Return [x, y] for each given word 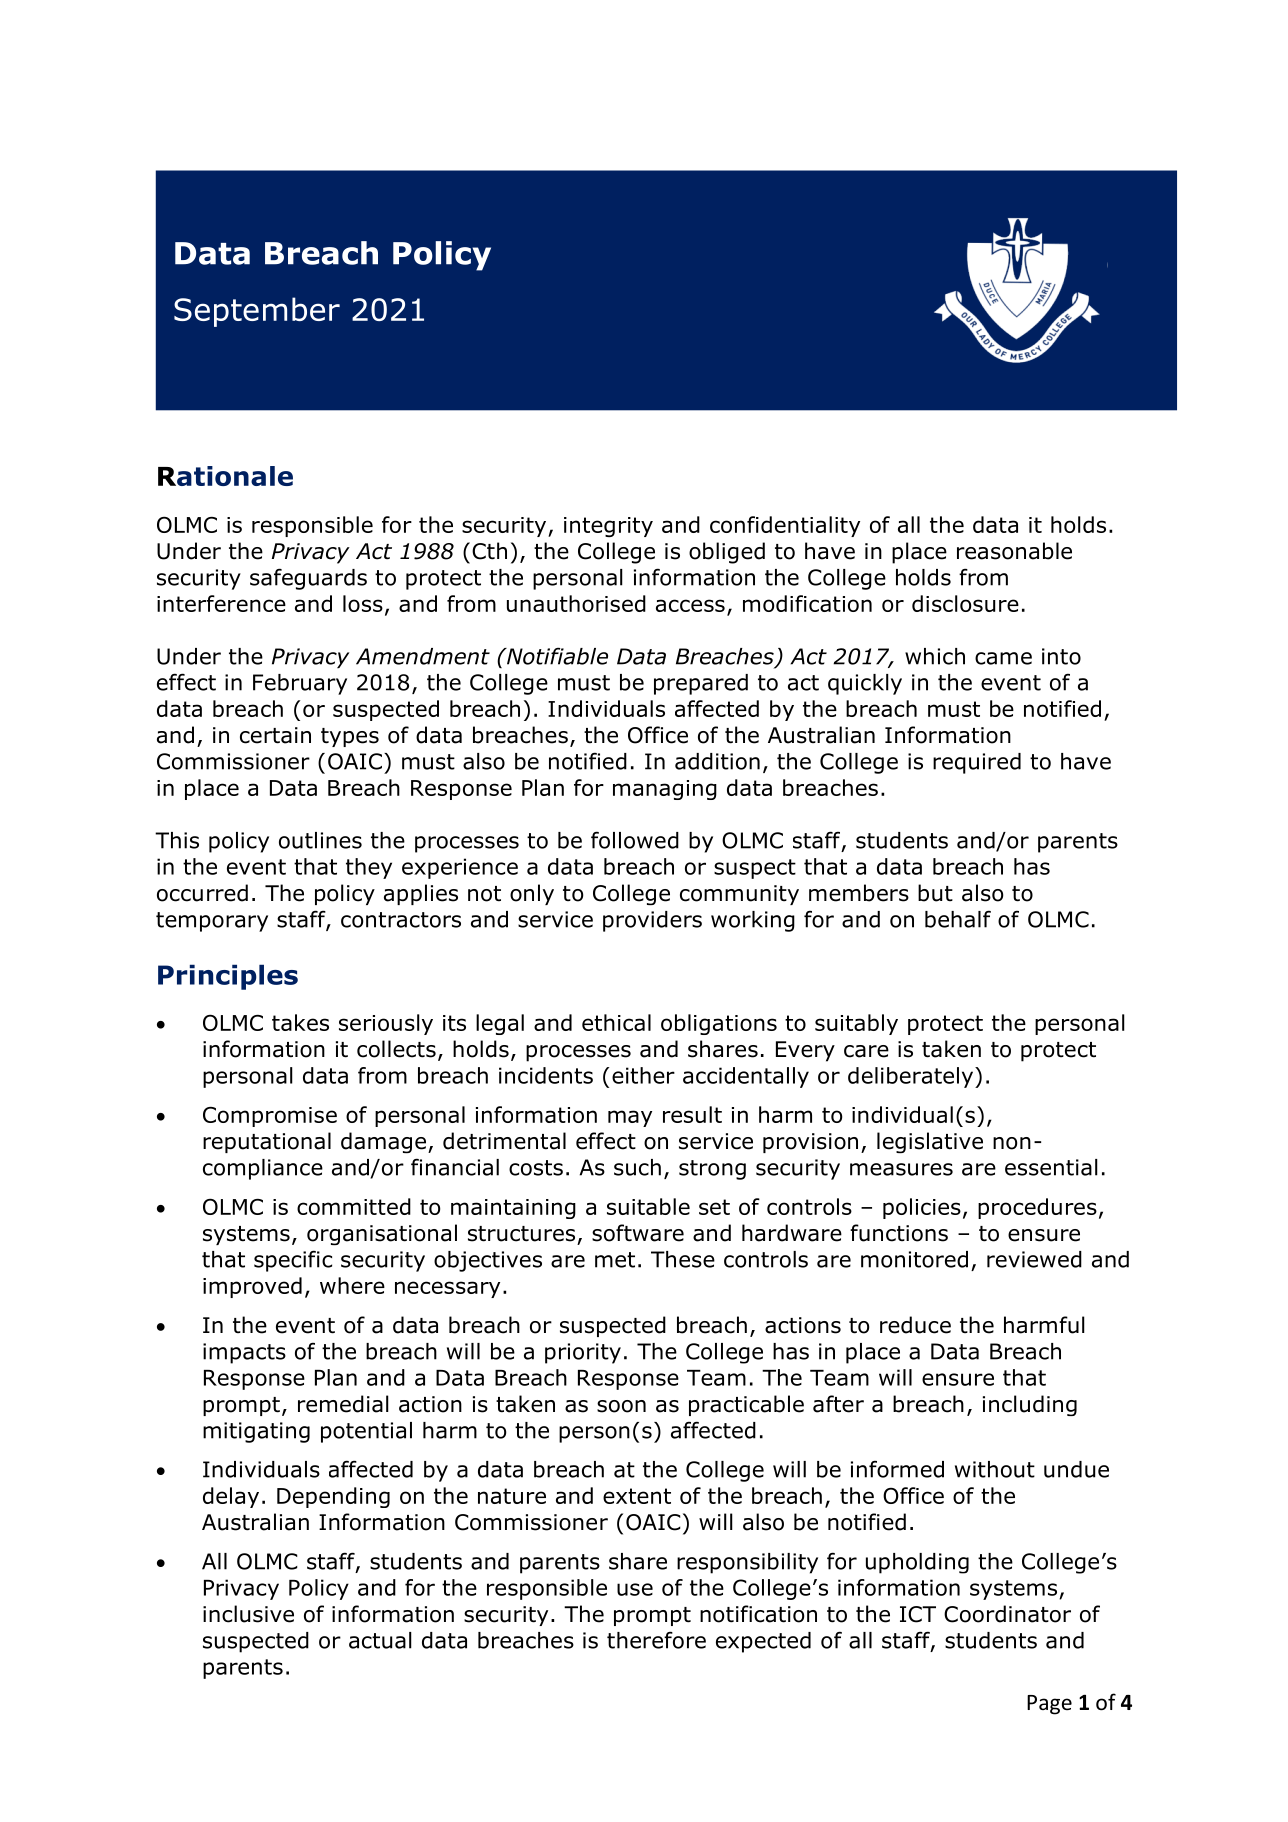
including [1030, 1405]
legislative [930, 1143]
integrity [608, 527]
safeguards [308, 579]
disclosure [965, 603]
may [630, 1118]
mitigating [256, 1432]
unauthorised [576, 603]
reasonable [1014, 551]
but [935, 893]
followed [635, 840]
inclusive [248, 1614]
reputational [267, 1142]
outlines [320, 840]
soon [621, 1406]
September [257, 312]
